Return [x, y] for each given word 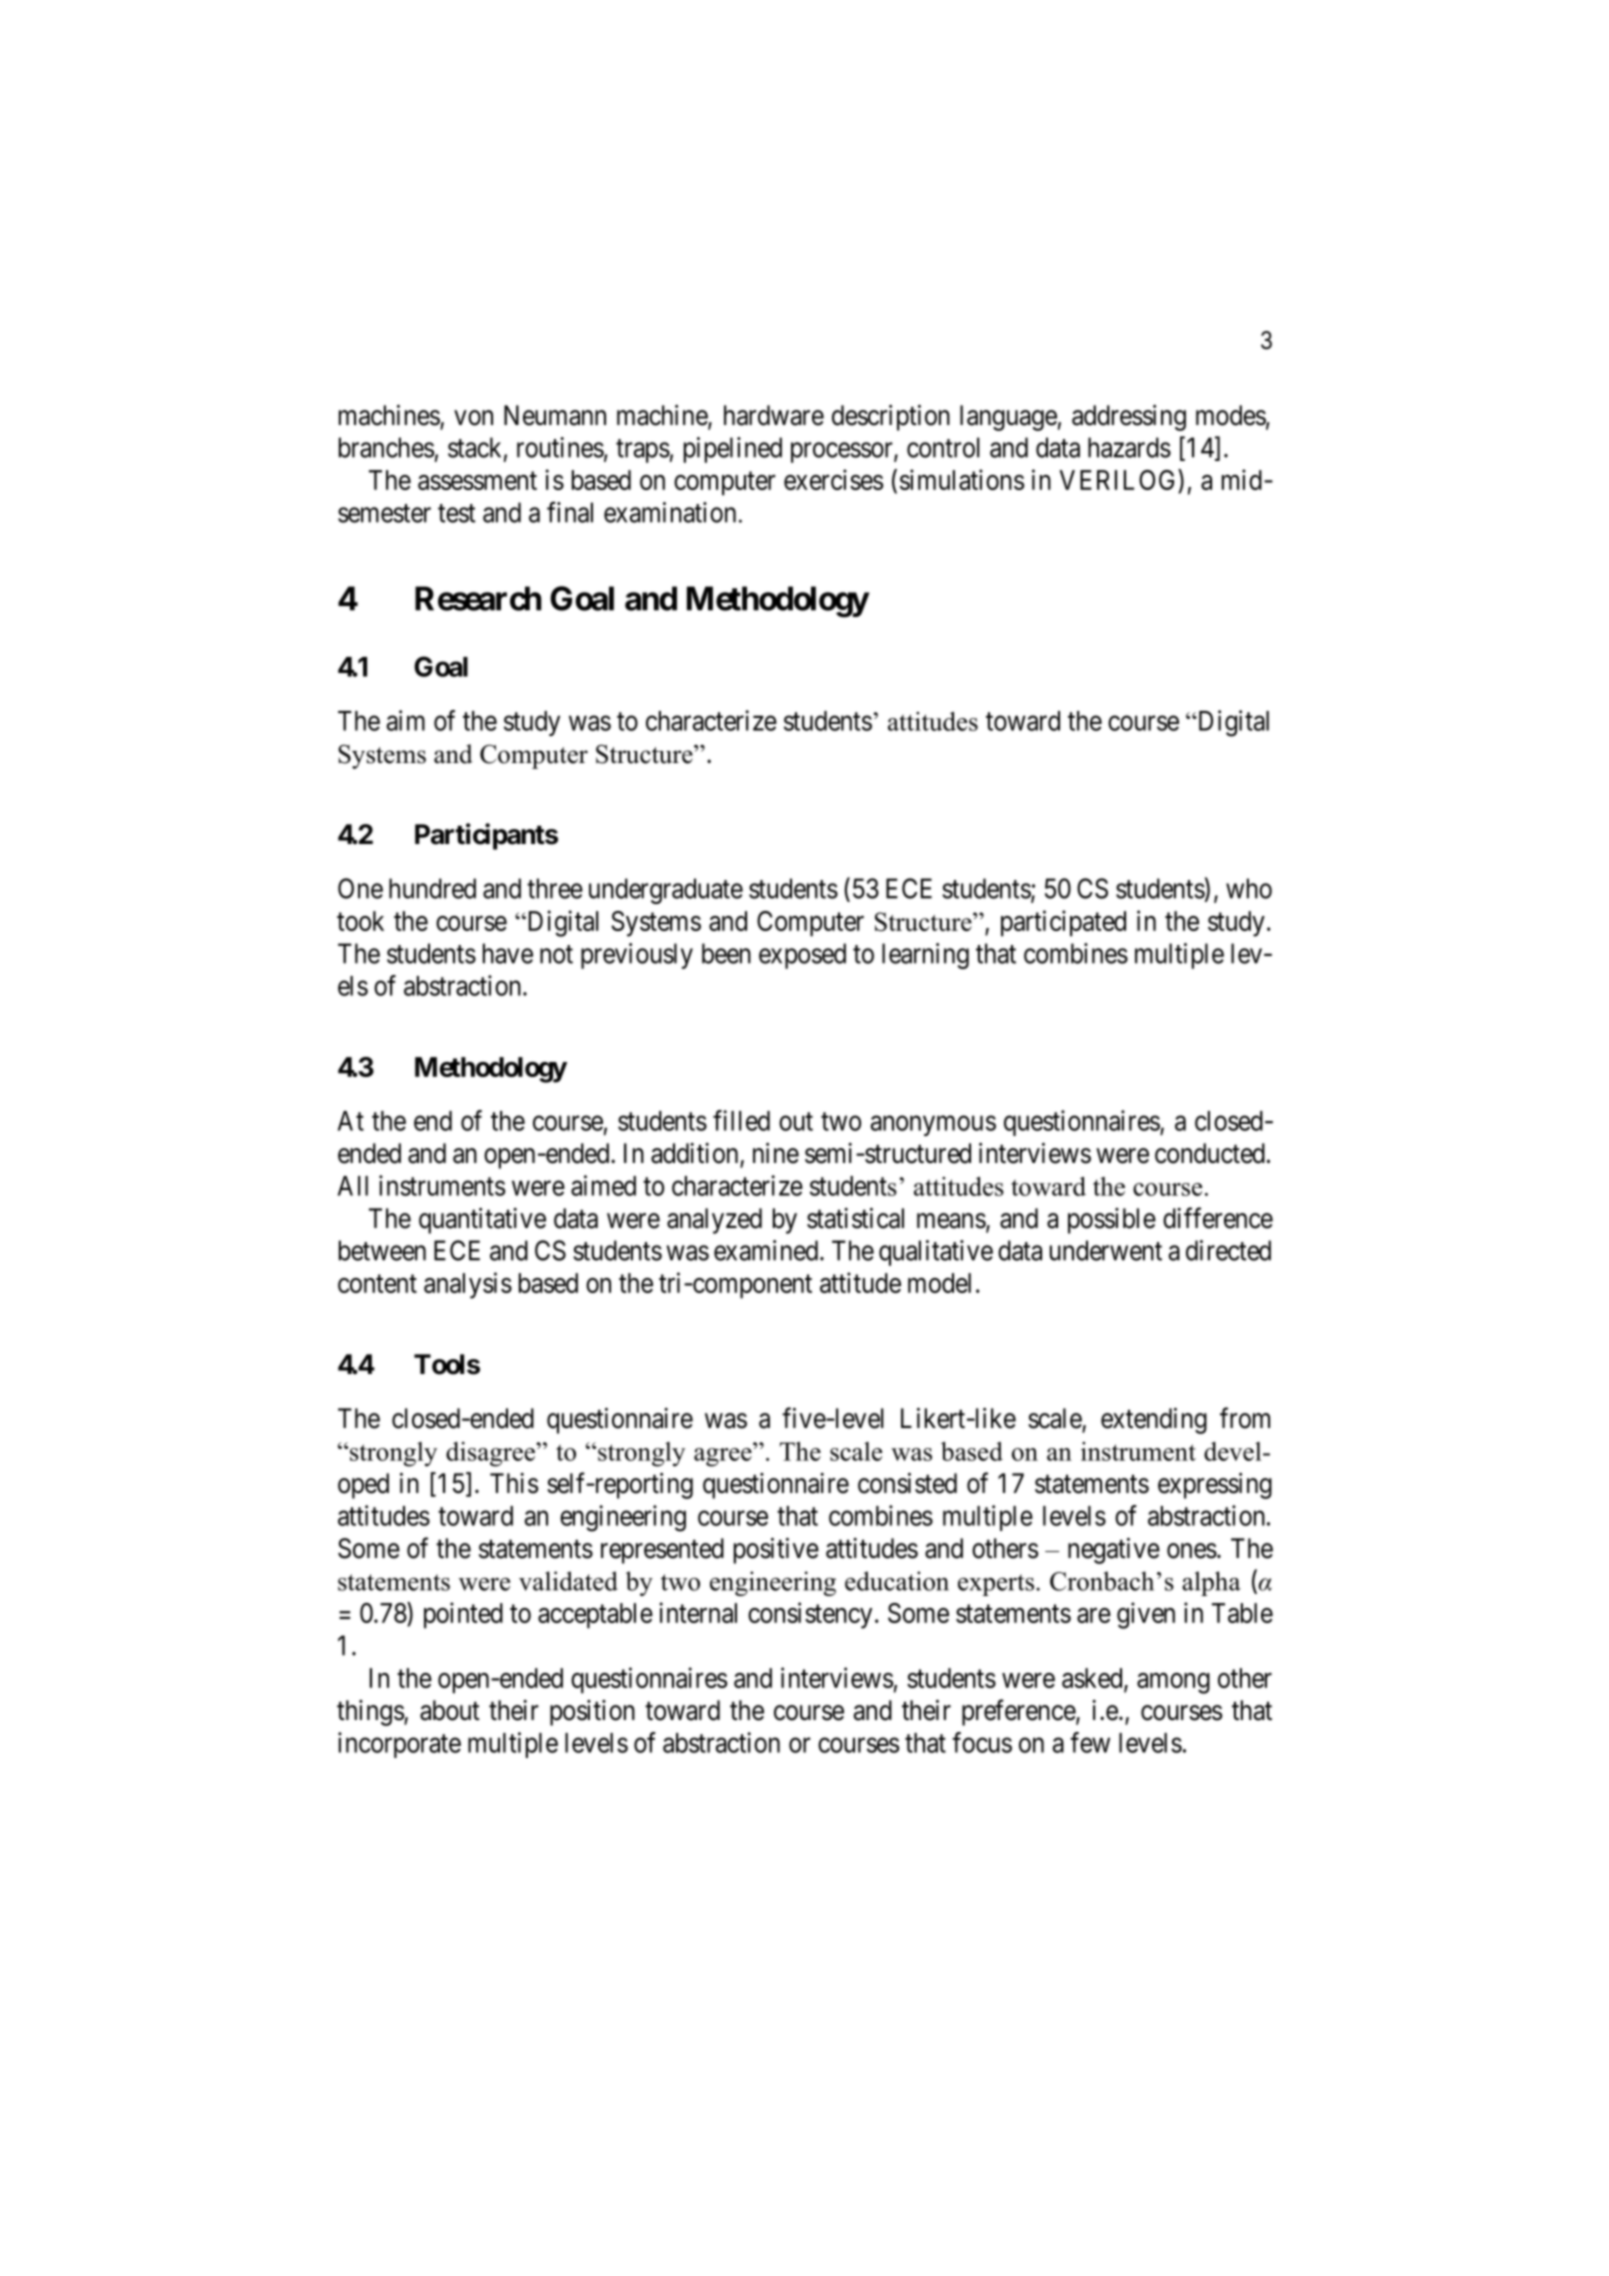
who [1249, 888]
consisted [907, 1483]
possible [1112, 1221]
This [514, 1483]
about [450, 1710]
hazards [1129, 447]
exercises [833, 479]
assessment [477, 481]
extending [1154, 1421]
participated [1063, 923]
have [508, 953]
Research [478, 598]
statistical [855, 1218]
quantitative [482, 1221]
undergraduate [666, 891]
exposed [802, 956]
